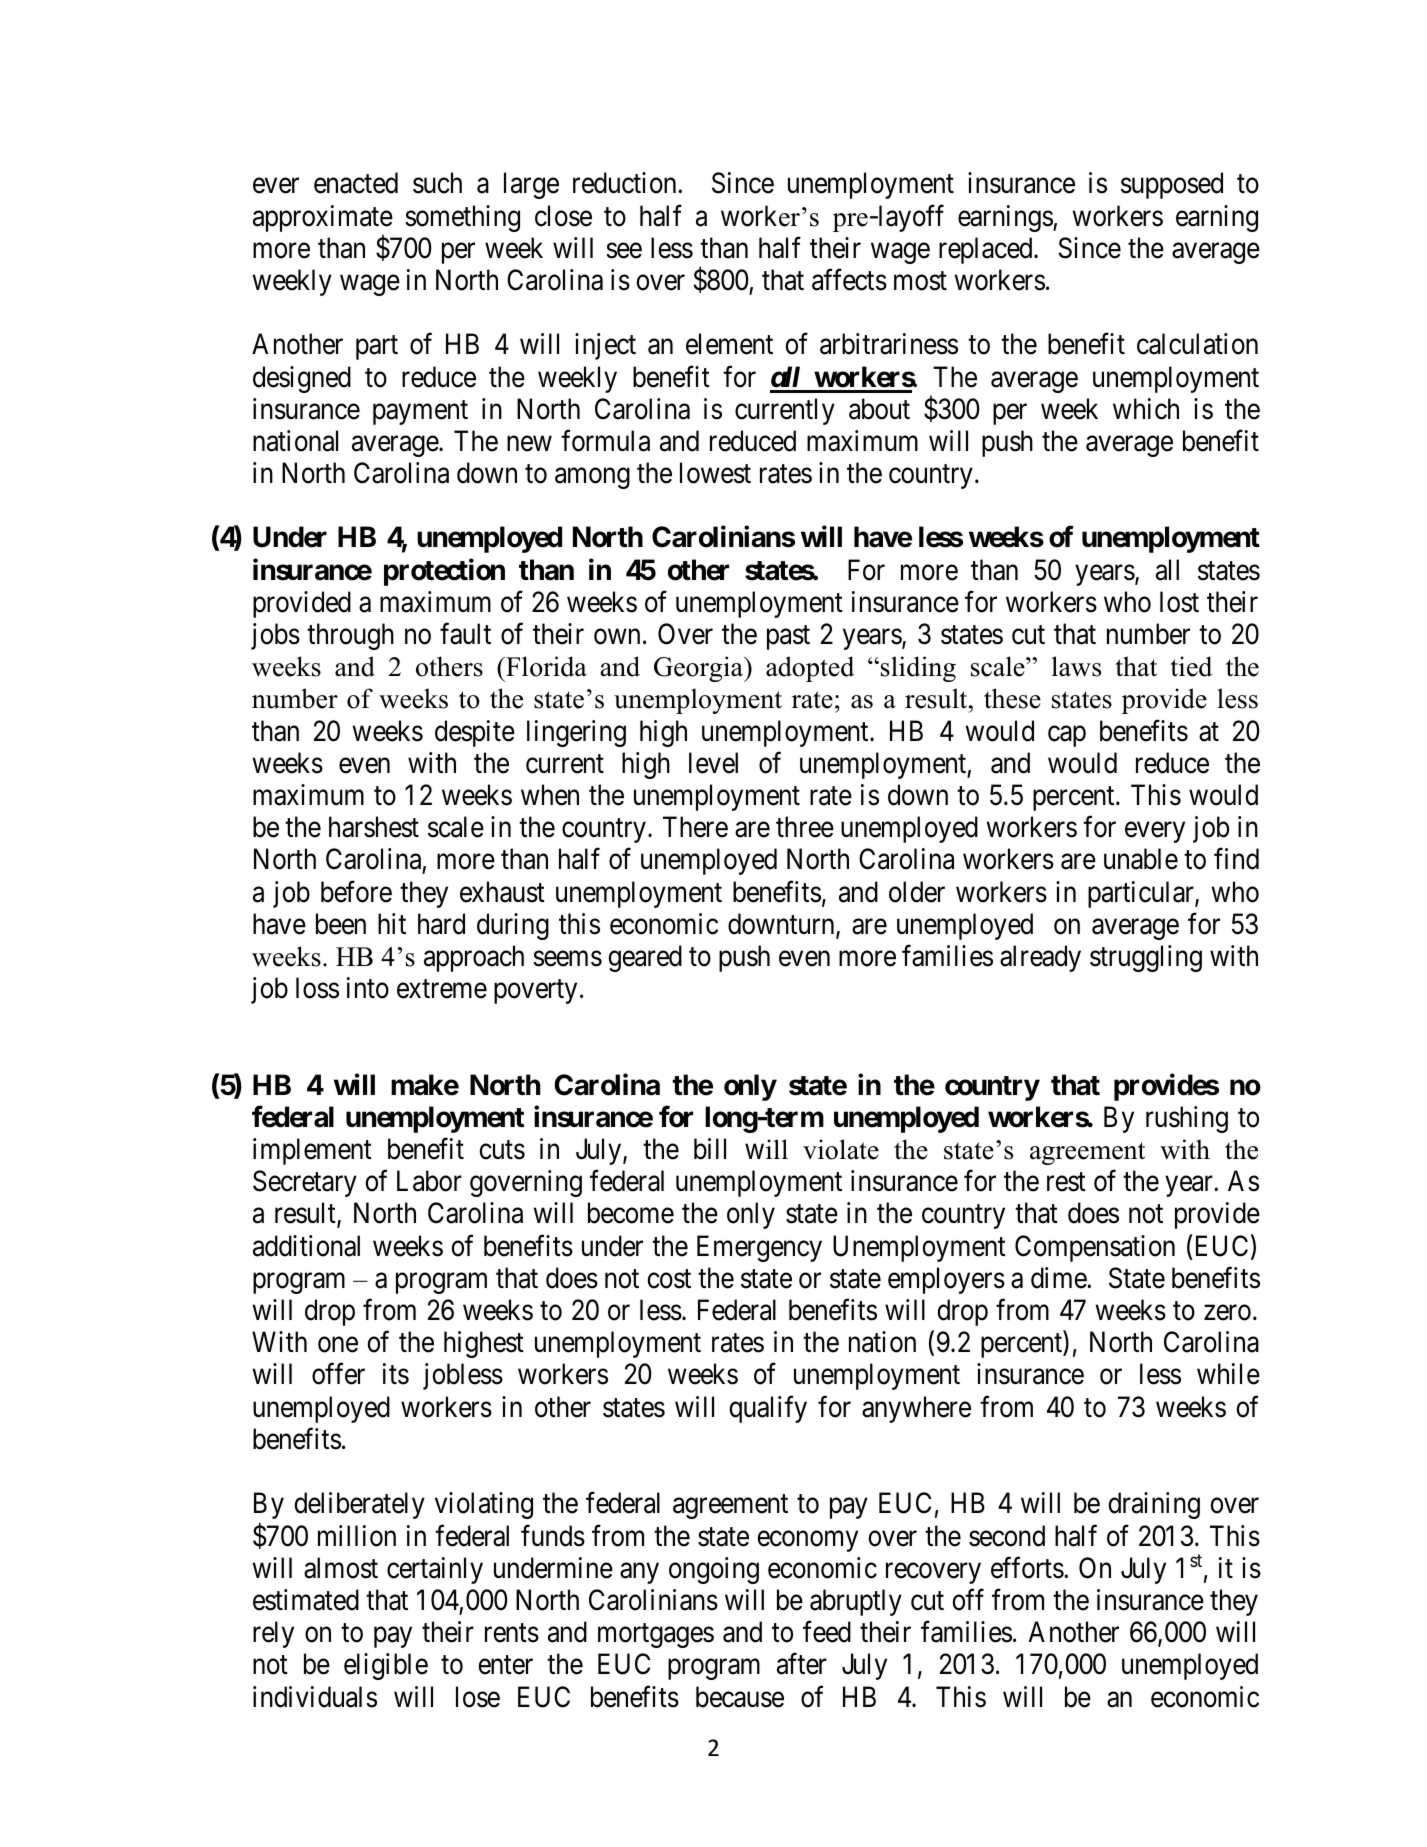 Image resolution: width=1427 pixels, height=1847 pixels. Describe the element at coordinates (1179, 602) in the screenshot. I see `lost` at that location.
